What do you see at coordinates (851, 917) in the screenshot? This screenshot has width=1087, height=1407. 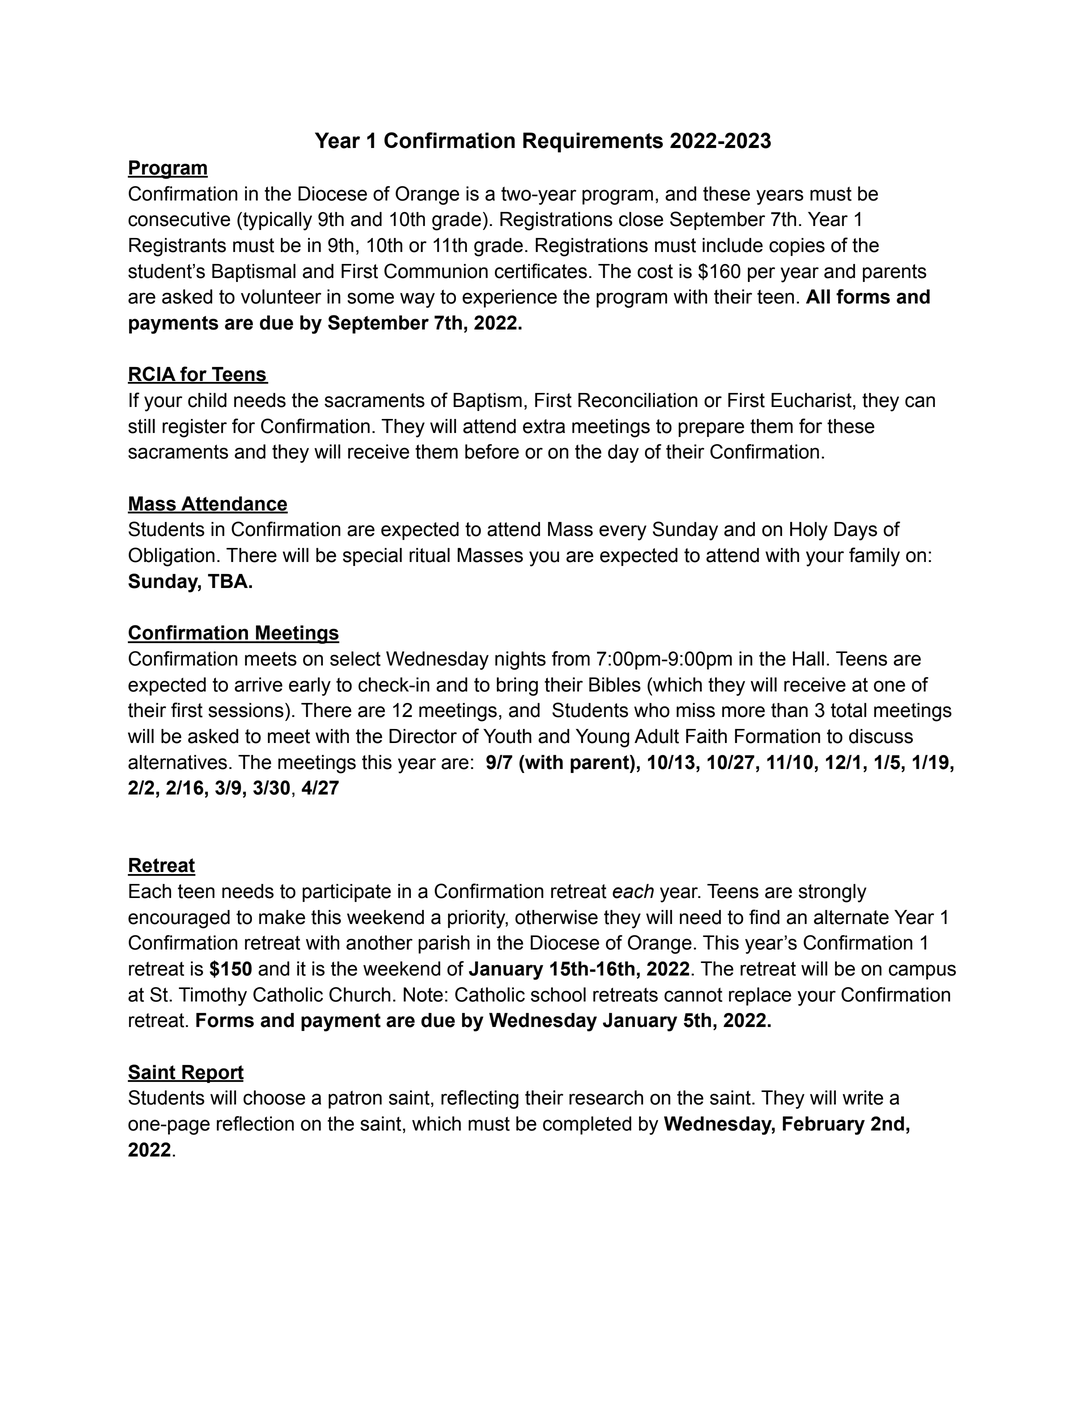 I see `alternate` at bounding box center [851, 917].
